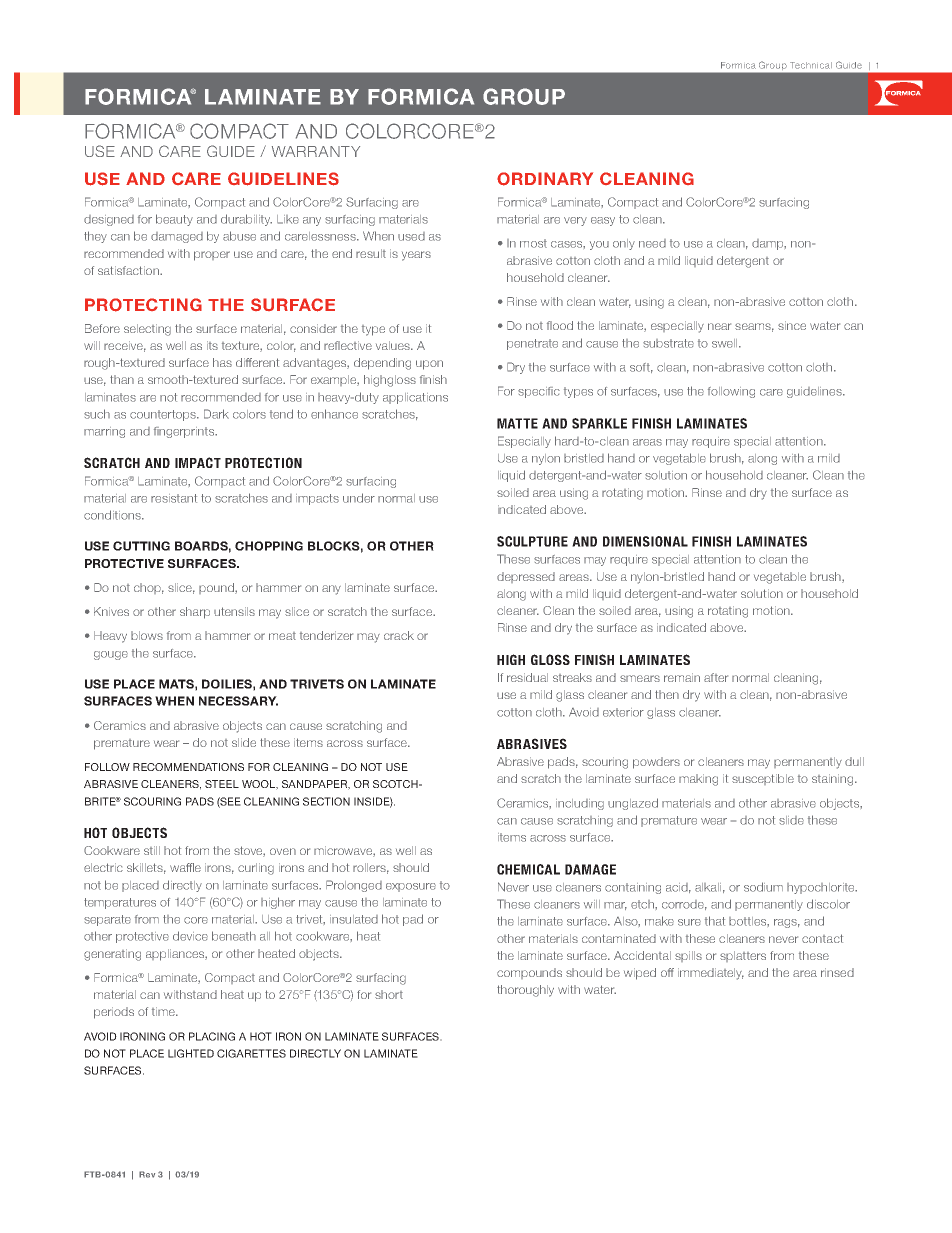  Describe the element at coordinates (147, 1174) in the page. I see `Rev` at that location.
